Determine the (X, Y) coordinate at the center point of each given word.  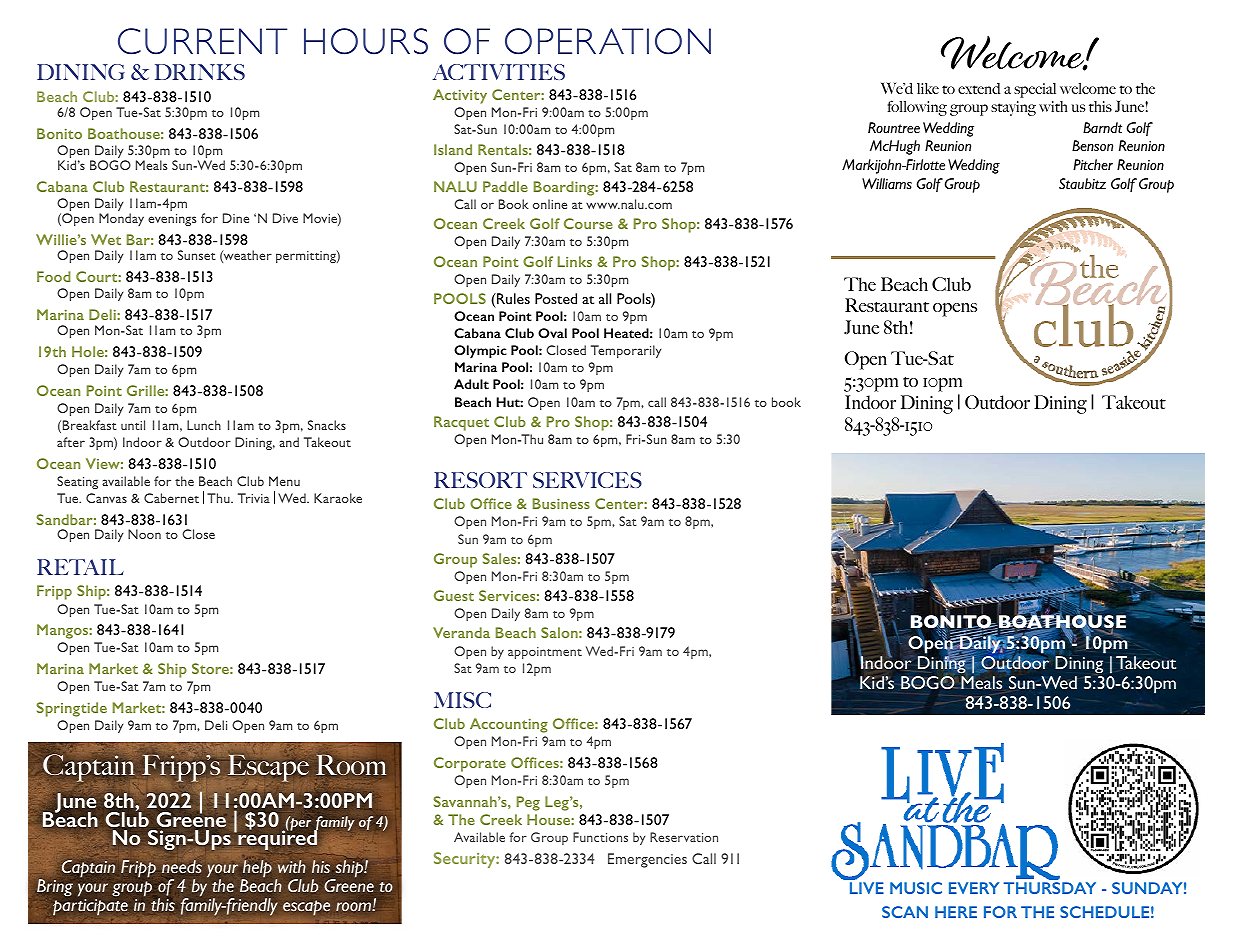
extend (979, 88)
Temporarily (626, 351)
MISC (462, 700)
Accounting (509, 725)
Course (588, 223)
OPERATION (608, 41)
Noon (144, 534)
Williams (887, 183)
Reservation (684, 837)
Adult (471, 384)
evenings (172, 220)
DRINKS (200, 72)
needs (182, 866)
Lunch (204, 425)
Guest (454, 595)
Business (561, 503)
